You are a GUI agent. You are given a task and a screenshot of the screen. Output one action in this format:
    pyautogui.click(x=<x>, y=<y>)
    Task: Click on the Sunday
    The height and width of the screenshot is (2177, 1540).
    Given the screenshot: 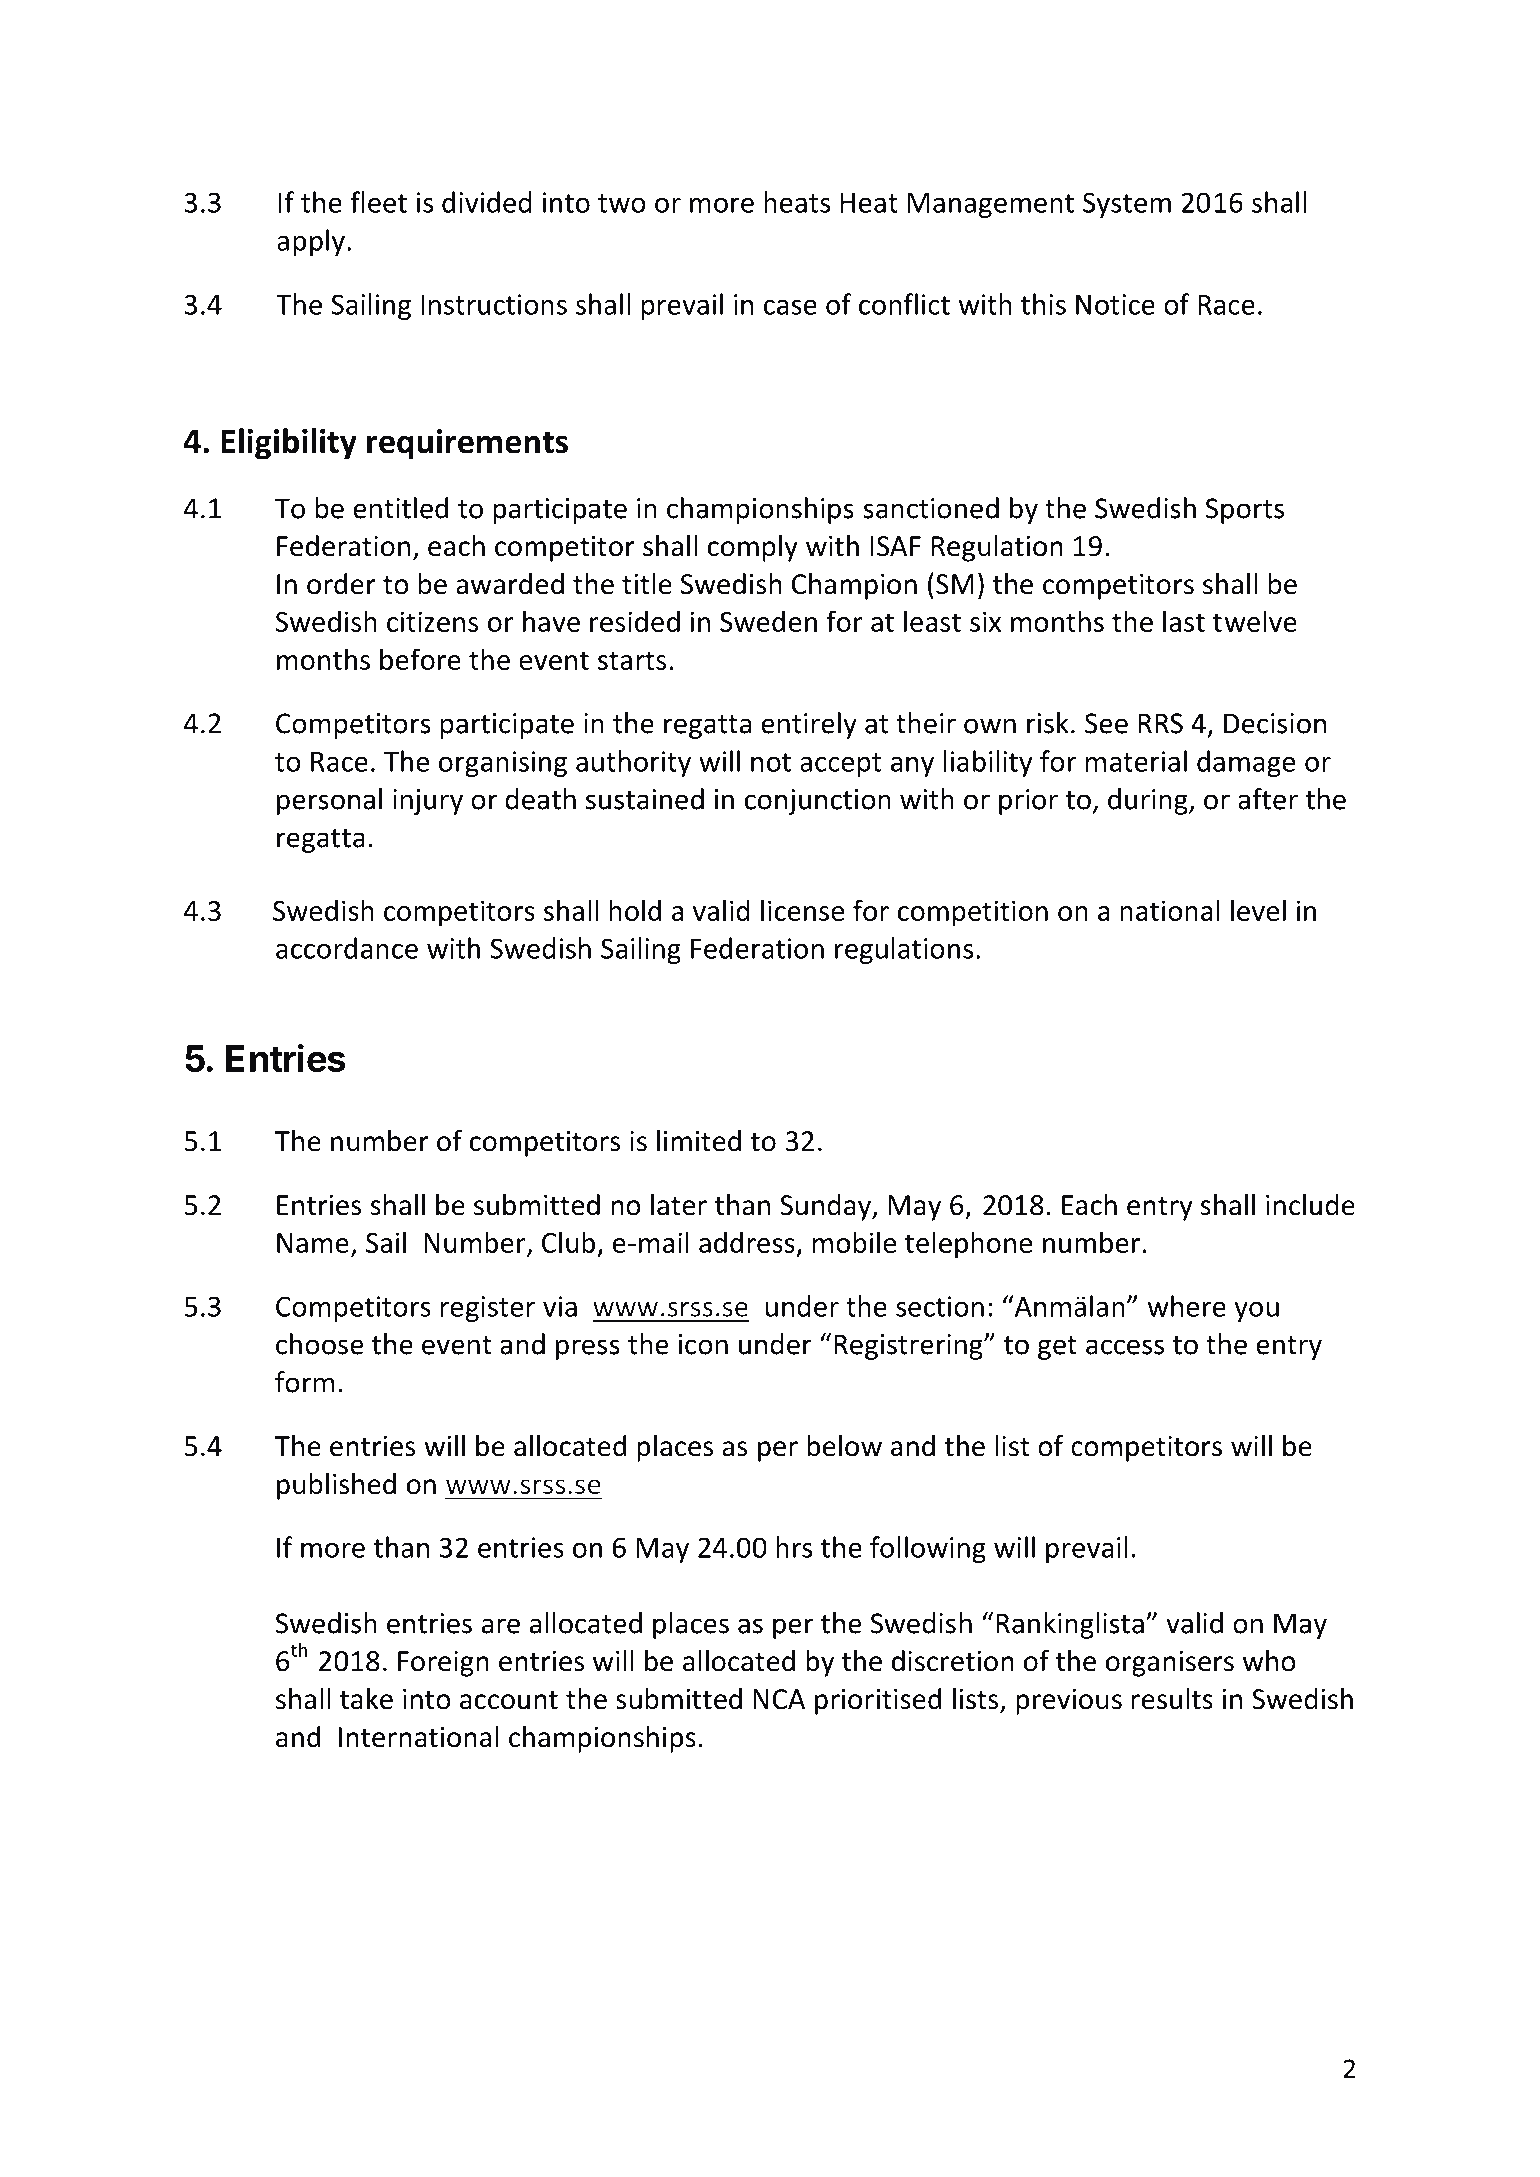 What is the action you would take?
    pyautogui.click(x=827, y=1207)
